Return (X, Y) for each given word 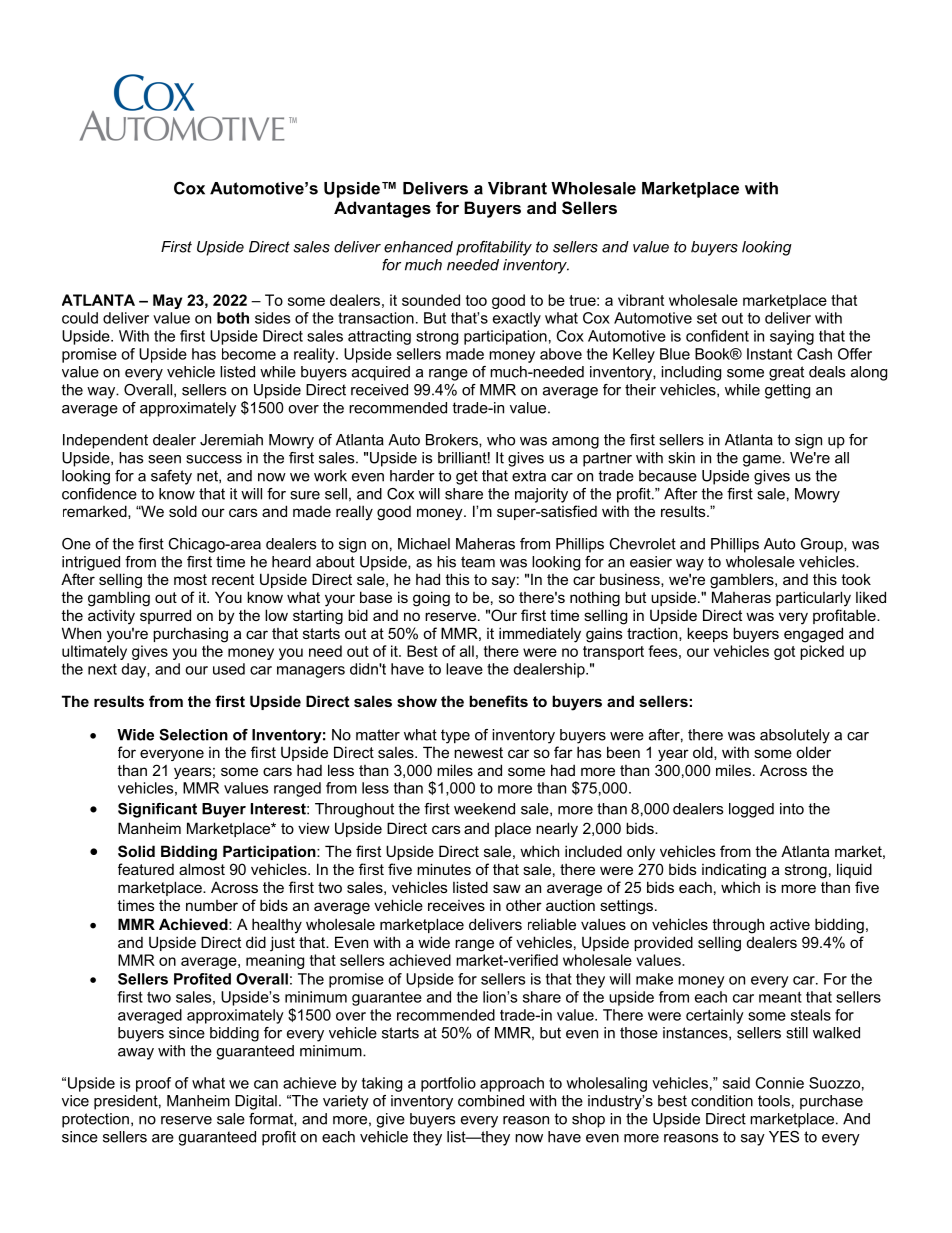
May (167, 301)
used (229, 669)
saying (792, 337)
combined (491, 1101)
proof (153, 1084)
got (784, 653)
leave (464, 669)
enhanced (418, 247)
